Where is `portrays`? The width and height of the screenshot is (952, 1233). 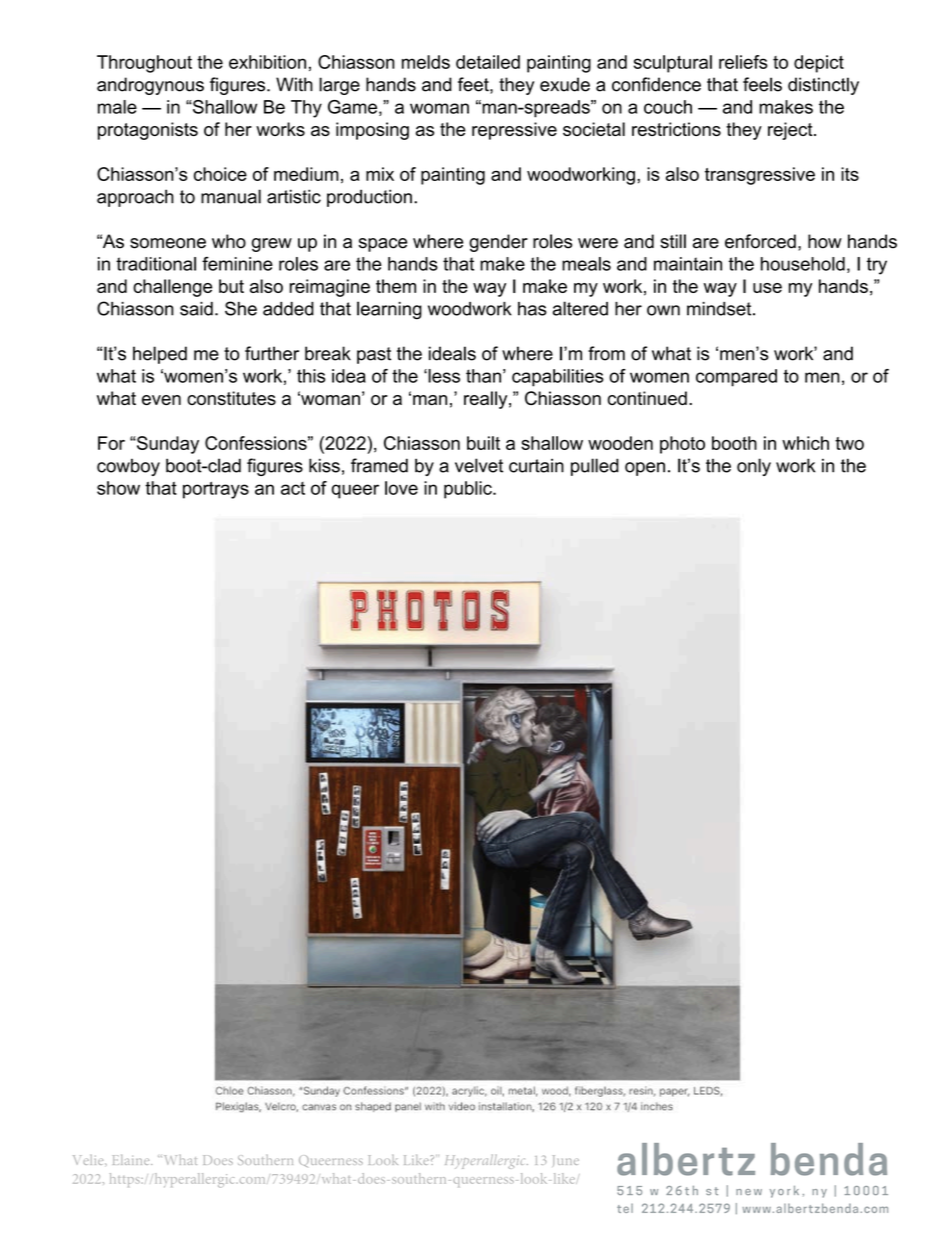 portrays is located at coordinates (216, 490).
